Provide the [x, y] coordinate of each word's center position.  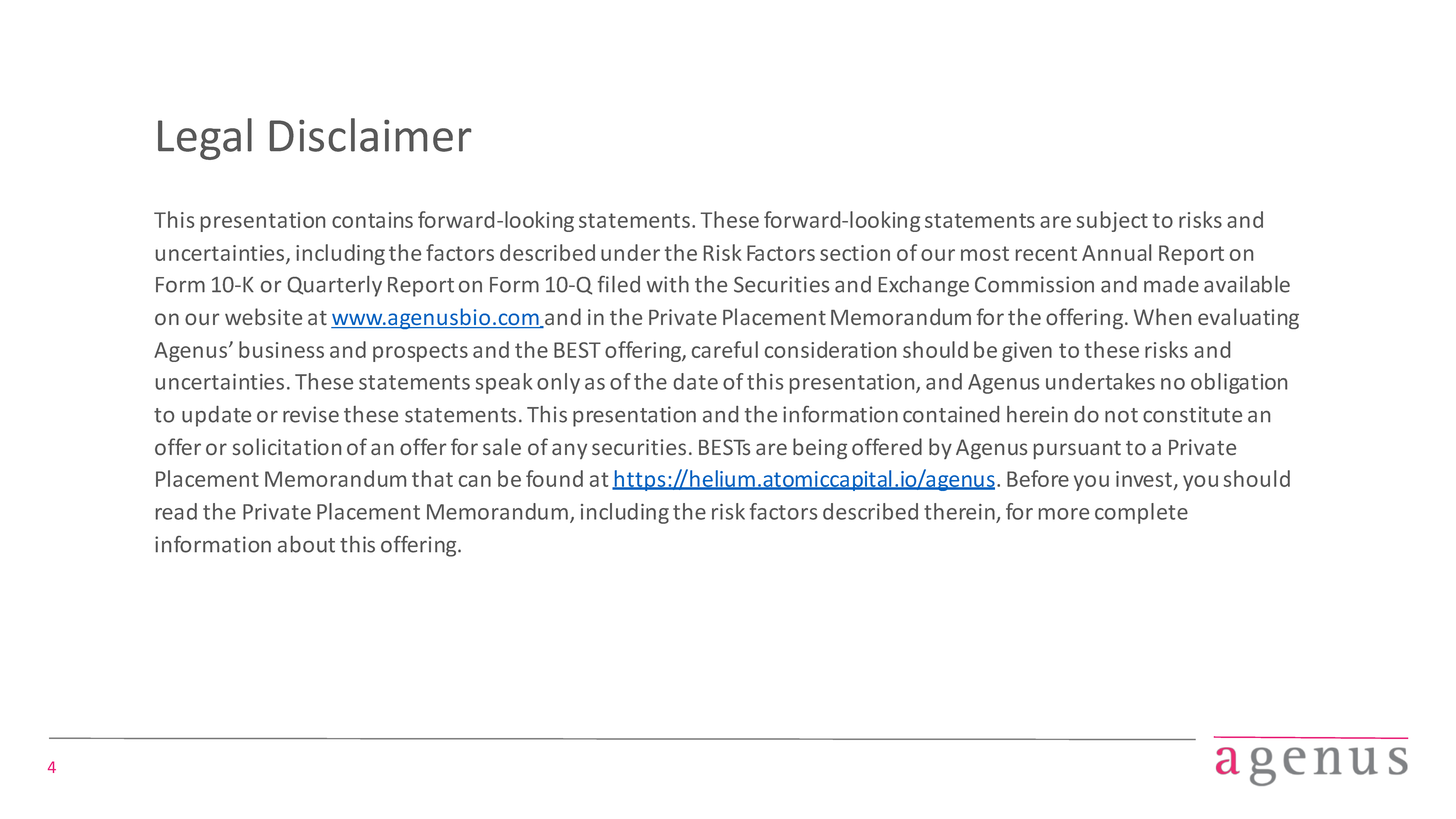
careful [725, 349]
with [668, 284]
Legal [205, 139]
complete [1141, 513]
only [558, 383]
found [554, 478]
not [1121, 415]
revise [311, 414]
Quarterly [335, 286]
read [176, 511]
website [263, 316]
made [1171, 284]
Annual [1116, 252]
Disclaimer [371, 135]
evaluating [1248, 318]
